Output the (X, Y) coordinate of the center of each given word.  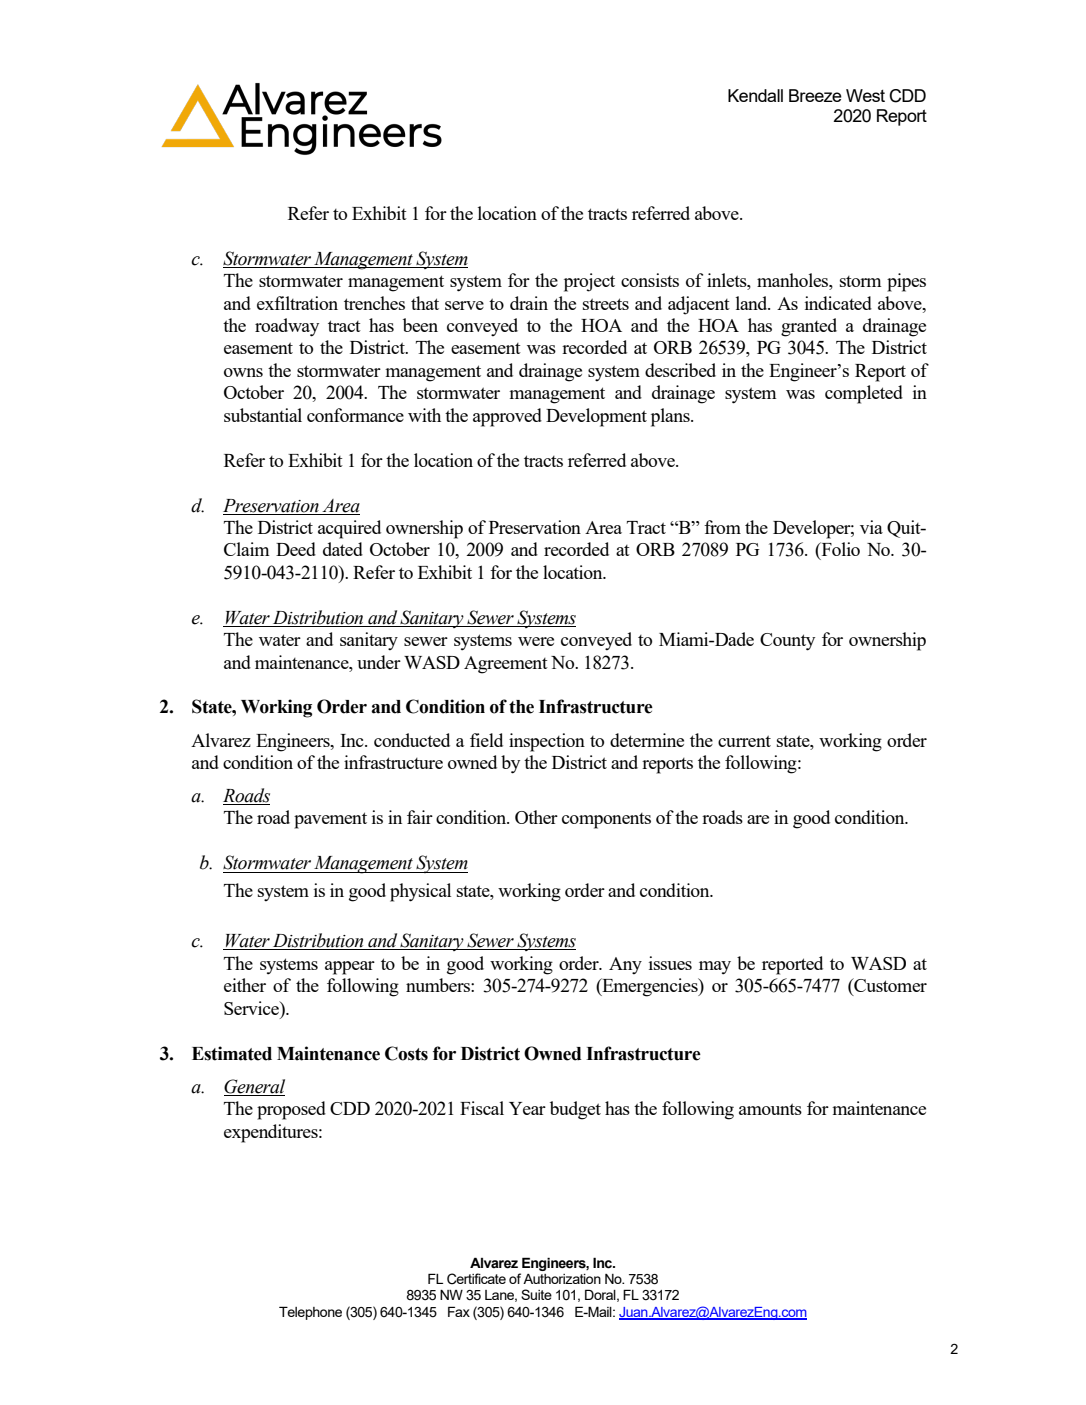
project (589, 282)
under (379, 662)
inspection (547, 742)
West (865, 95)
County (787, 642)
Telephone (310, 1313)
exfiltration (297, 303)
